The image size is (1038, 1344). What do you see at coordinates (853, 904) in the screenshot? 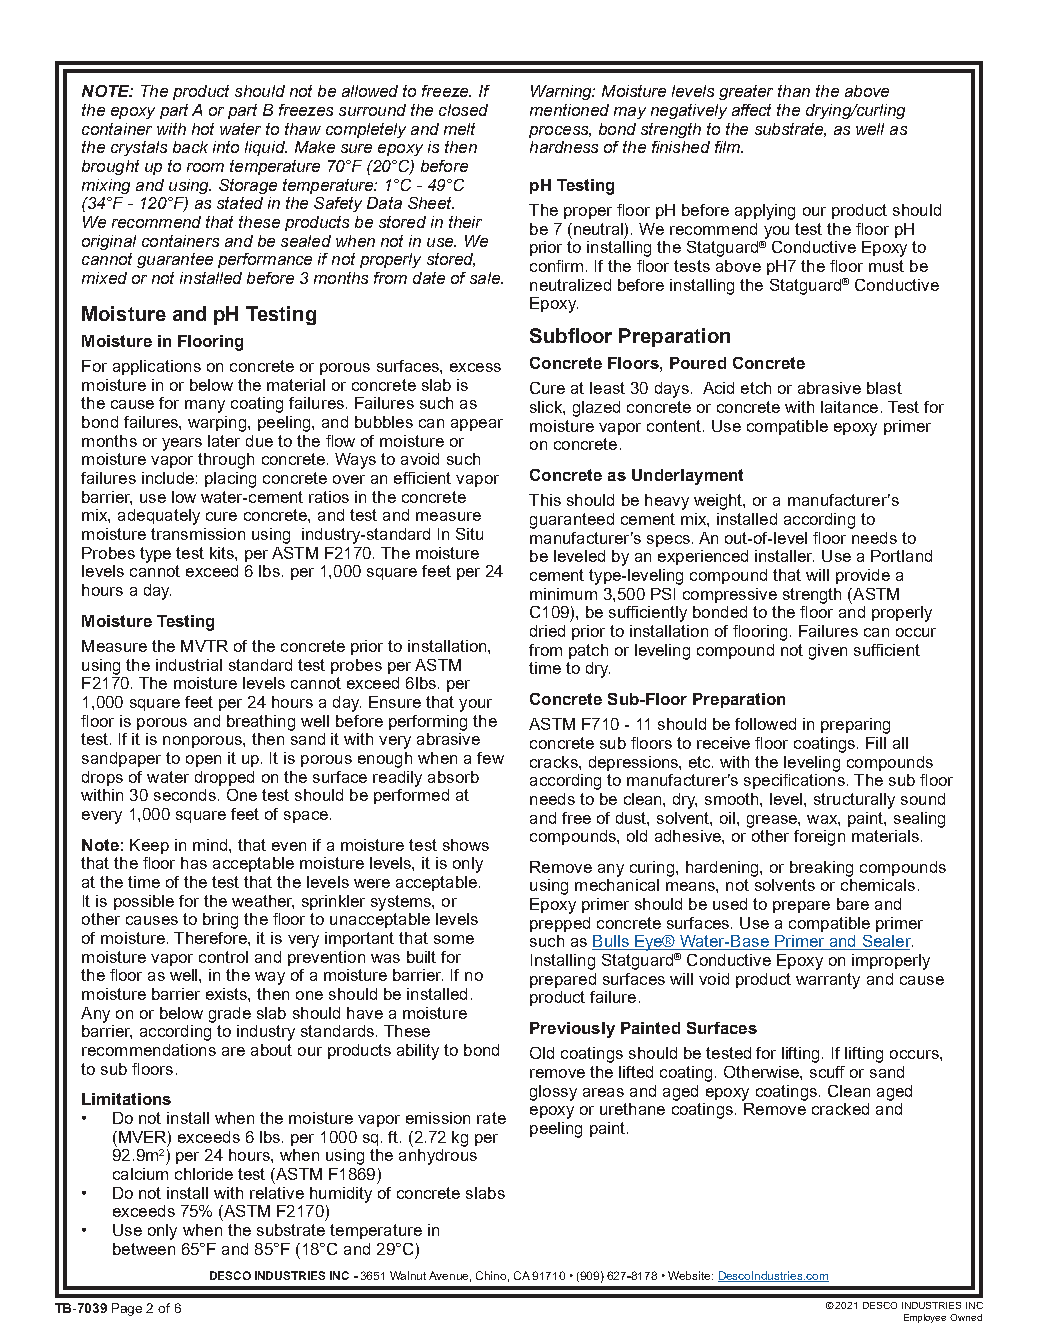
I see `bare` at bounding box center [853, 904].
